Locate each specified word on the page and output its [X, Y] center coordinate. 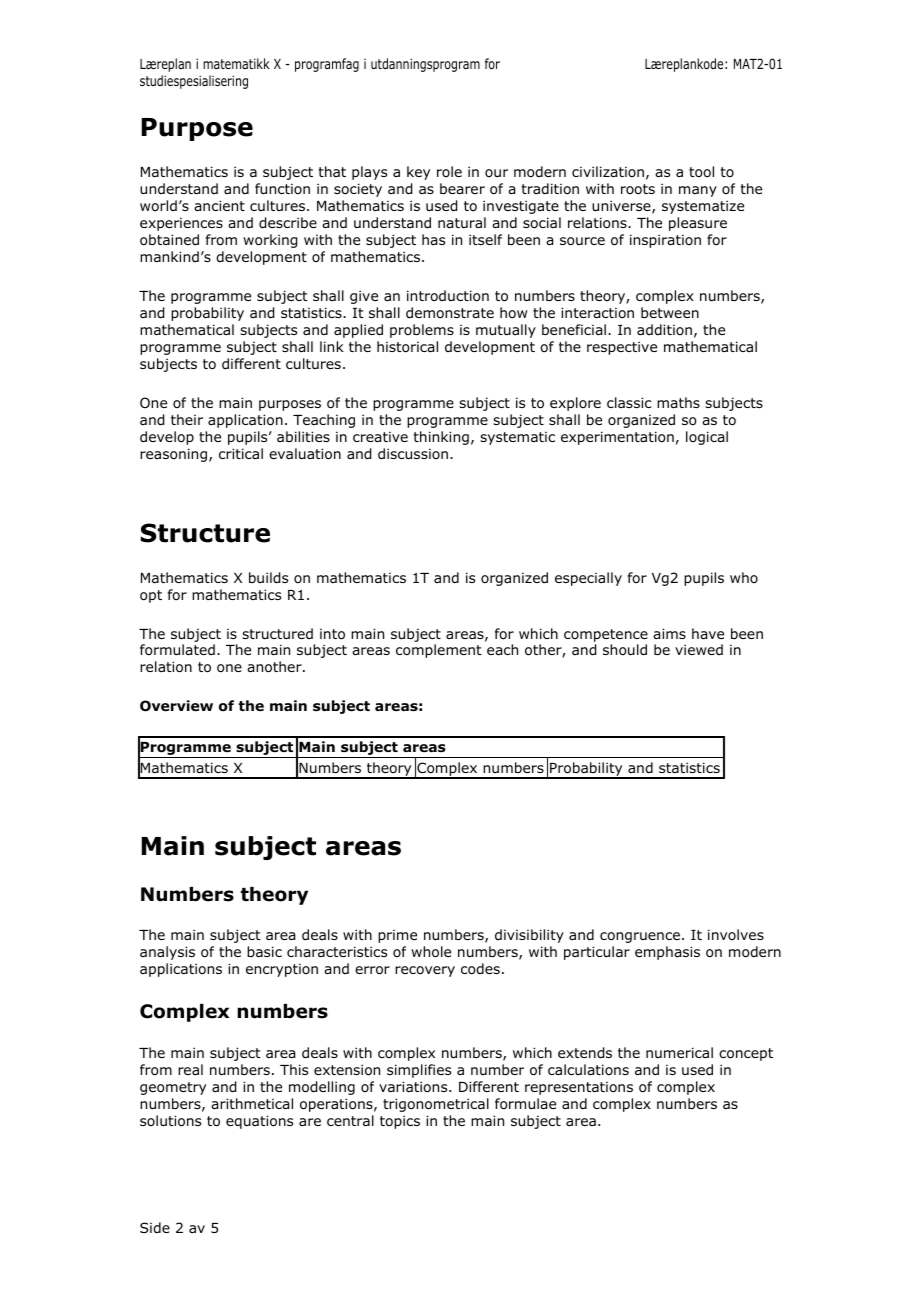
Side [155, 1227]
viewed [699, 649]
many [698, 191]
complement [439, 651]
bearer [462, 188]
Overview [176, 706]
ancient [219, 205]
